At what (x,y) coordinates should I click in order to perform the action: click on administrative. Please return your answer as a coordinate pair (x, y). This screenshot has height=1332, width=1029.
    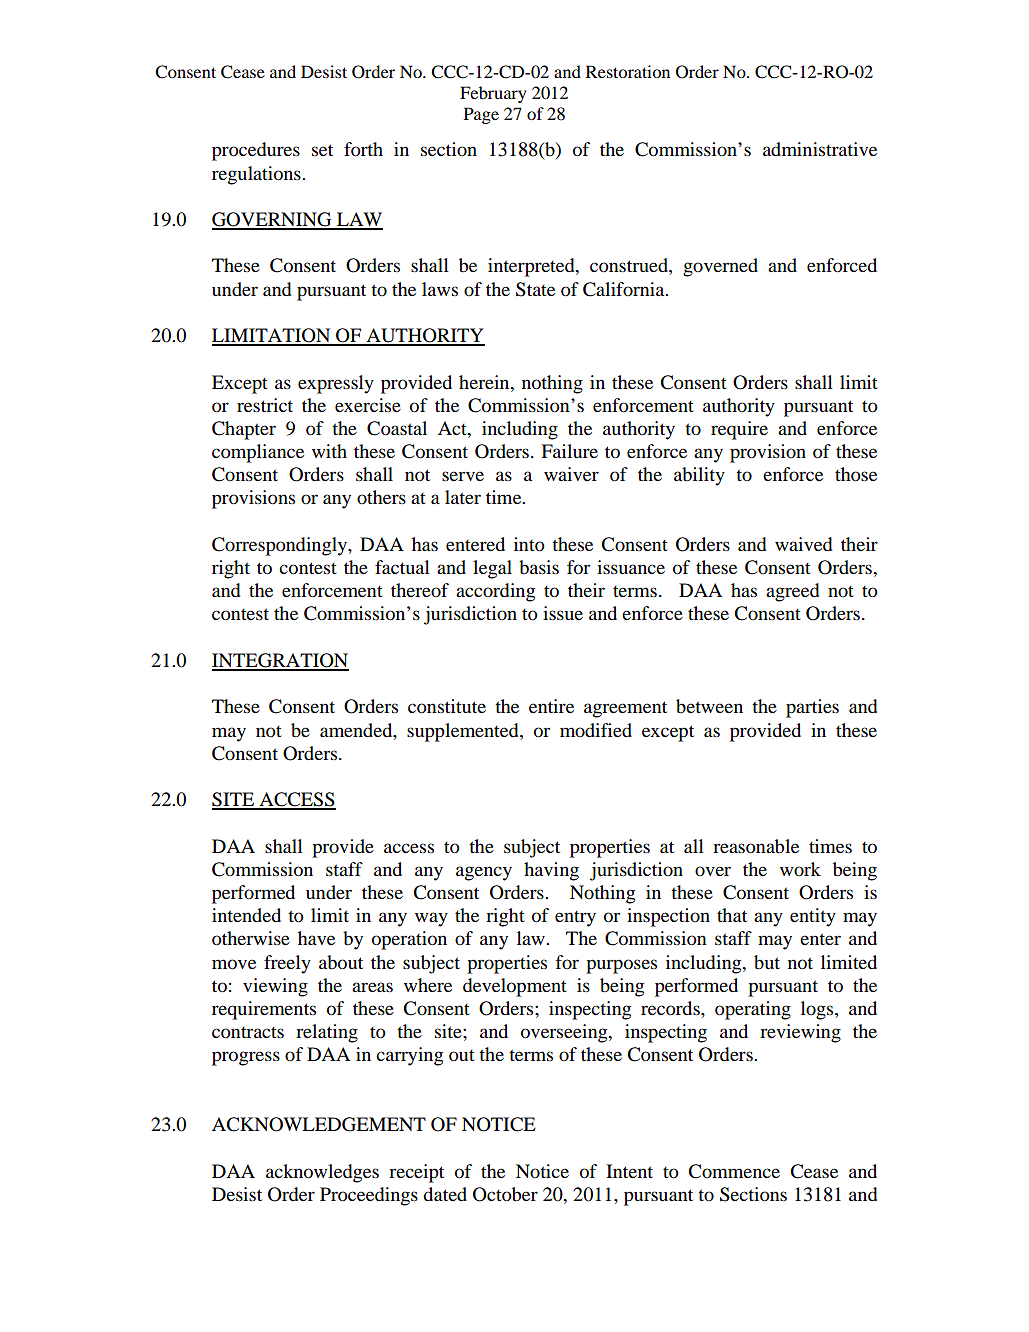
    Looking at the image, I should click on (820, 149).
